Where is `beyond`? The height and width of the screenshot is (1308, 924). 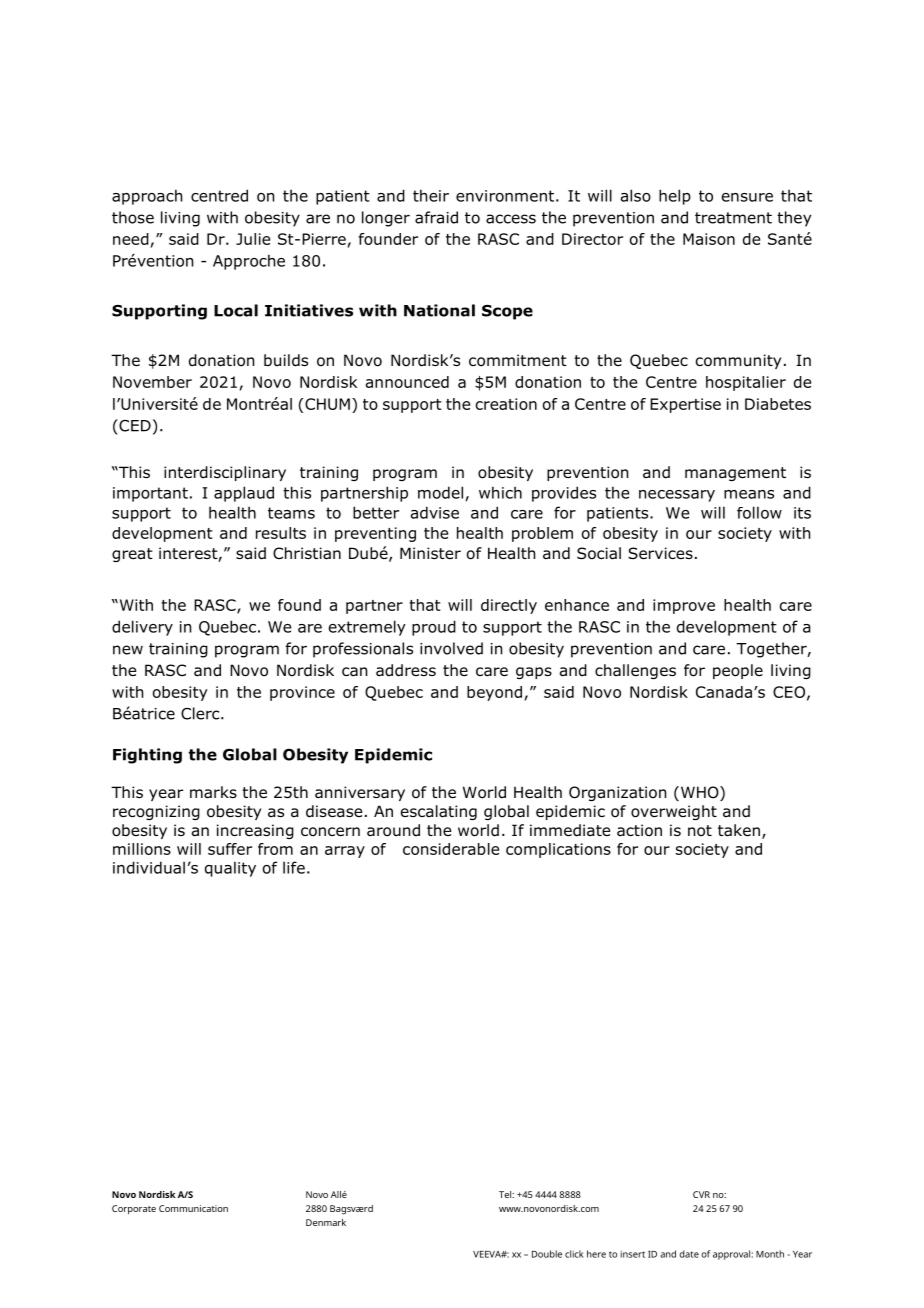
beyond is located at coordinates (494, 693).
